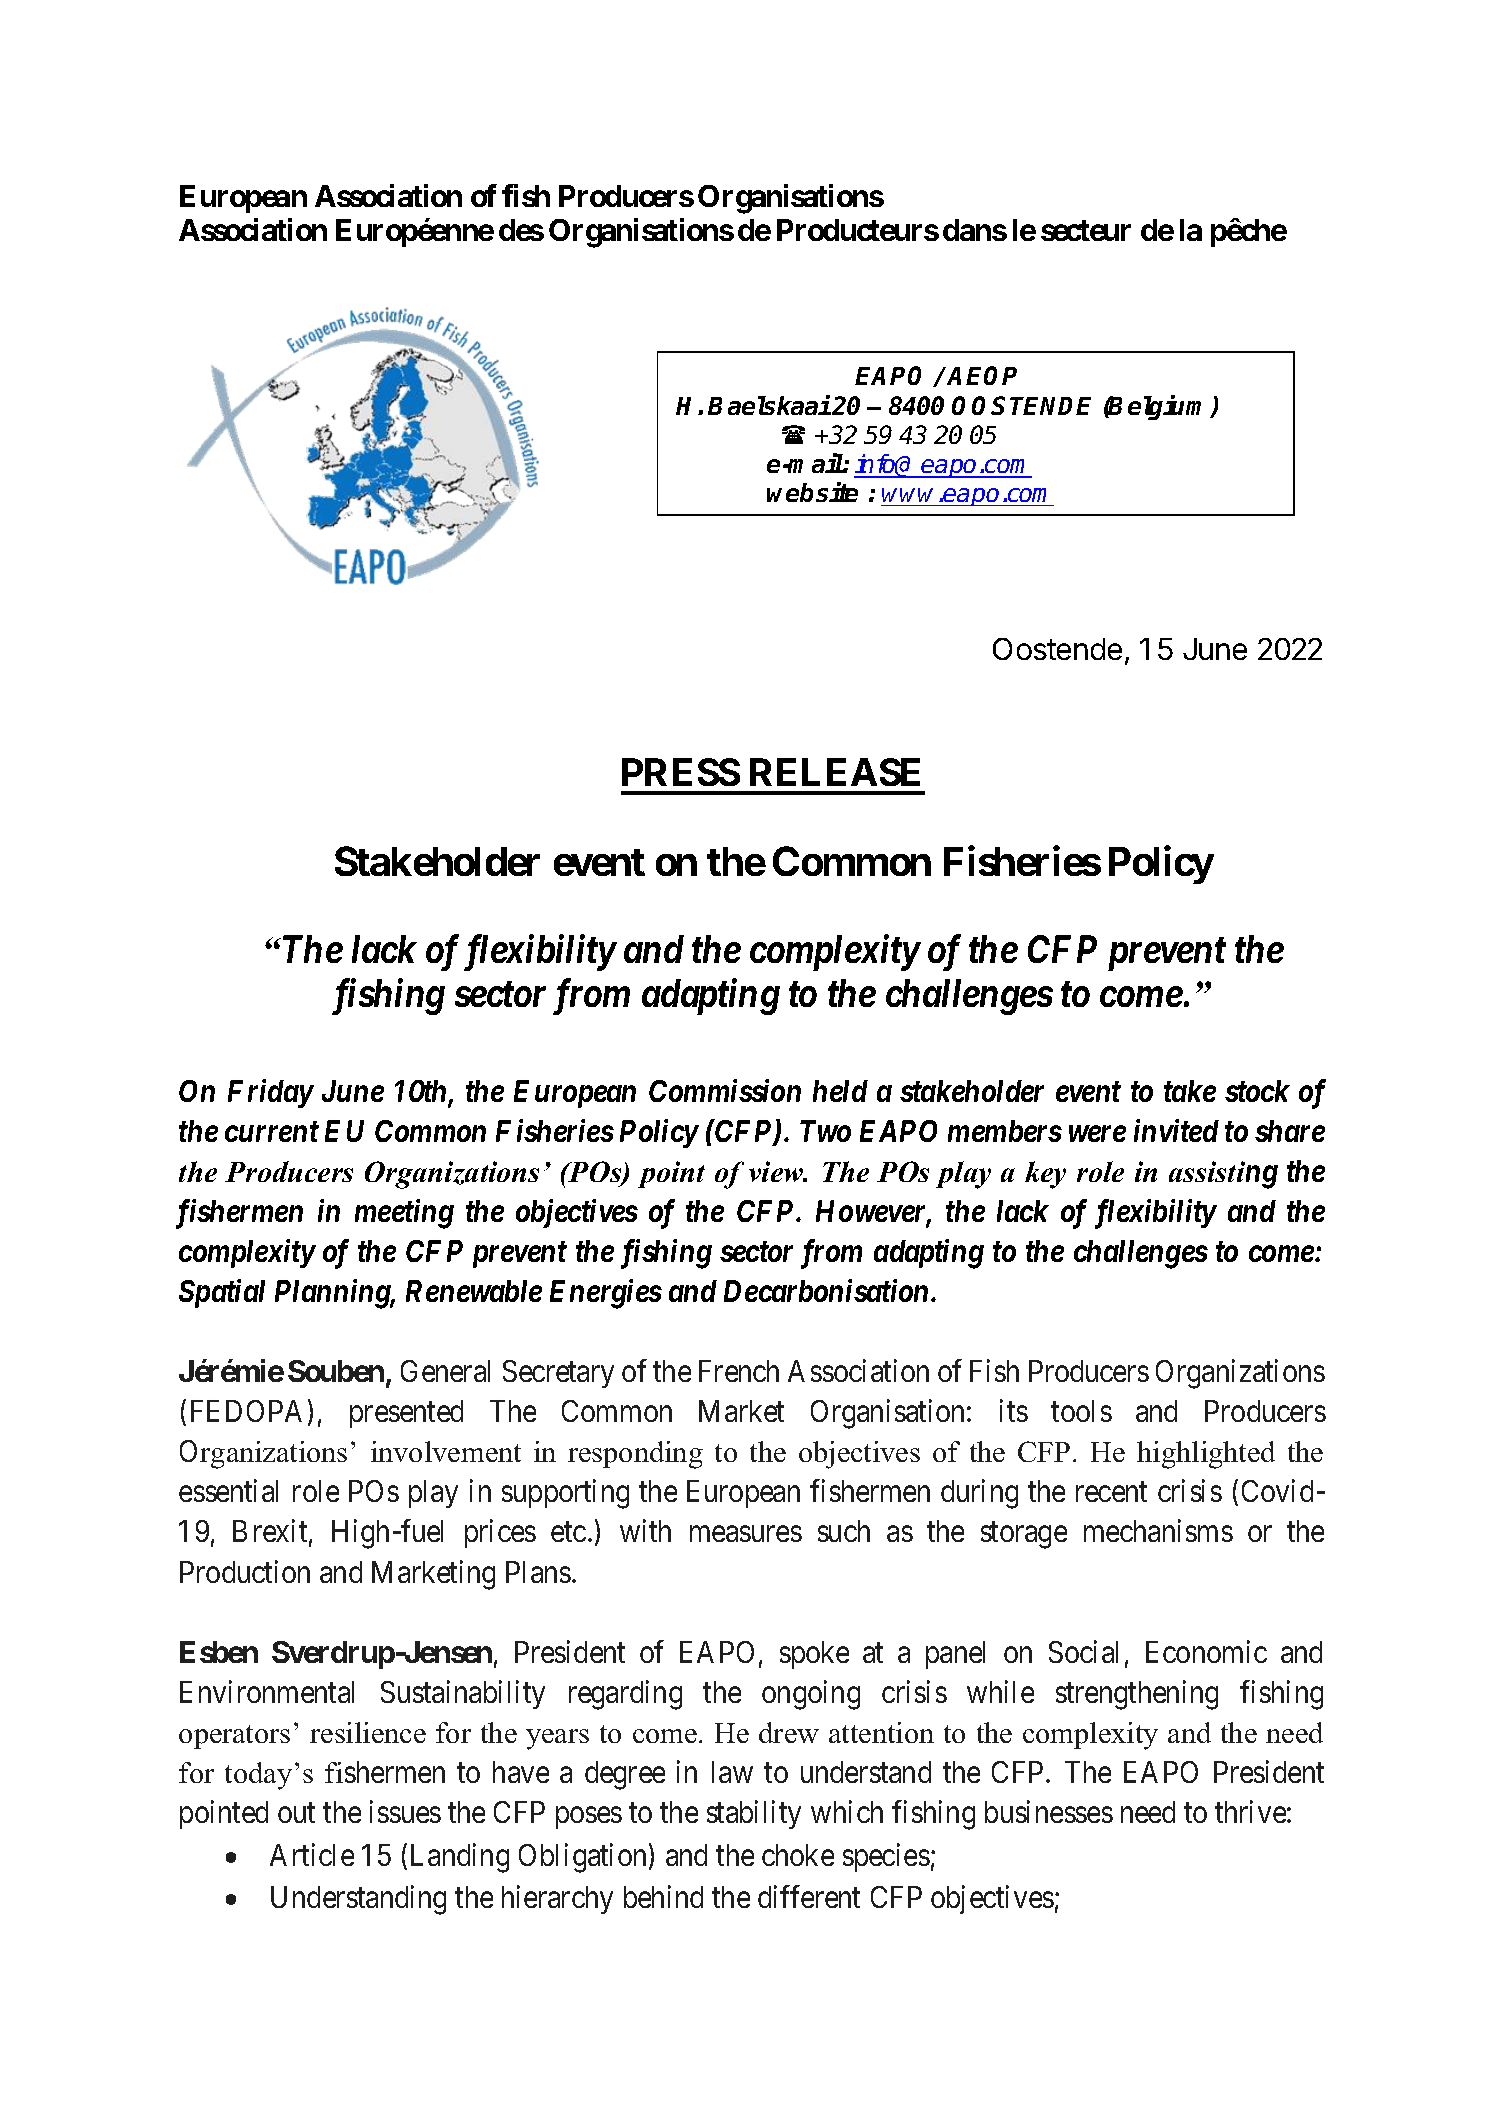  What do you see at coordinates (312, 1854) in the document?
I see `Article` at bounding box center [312, 1854].
